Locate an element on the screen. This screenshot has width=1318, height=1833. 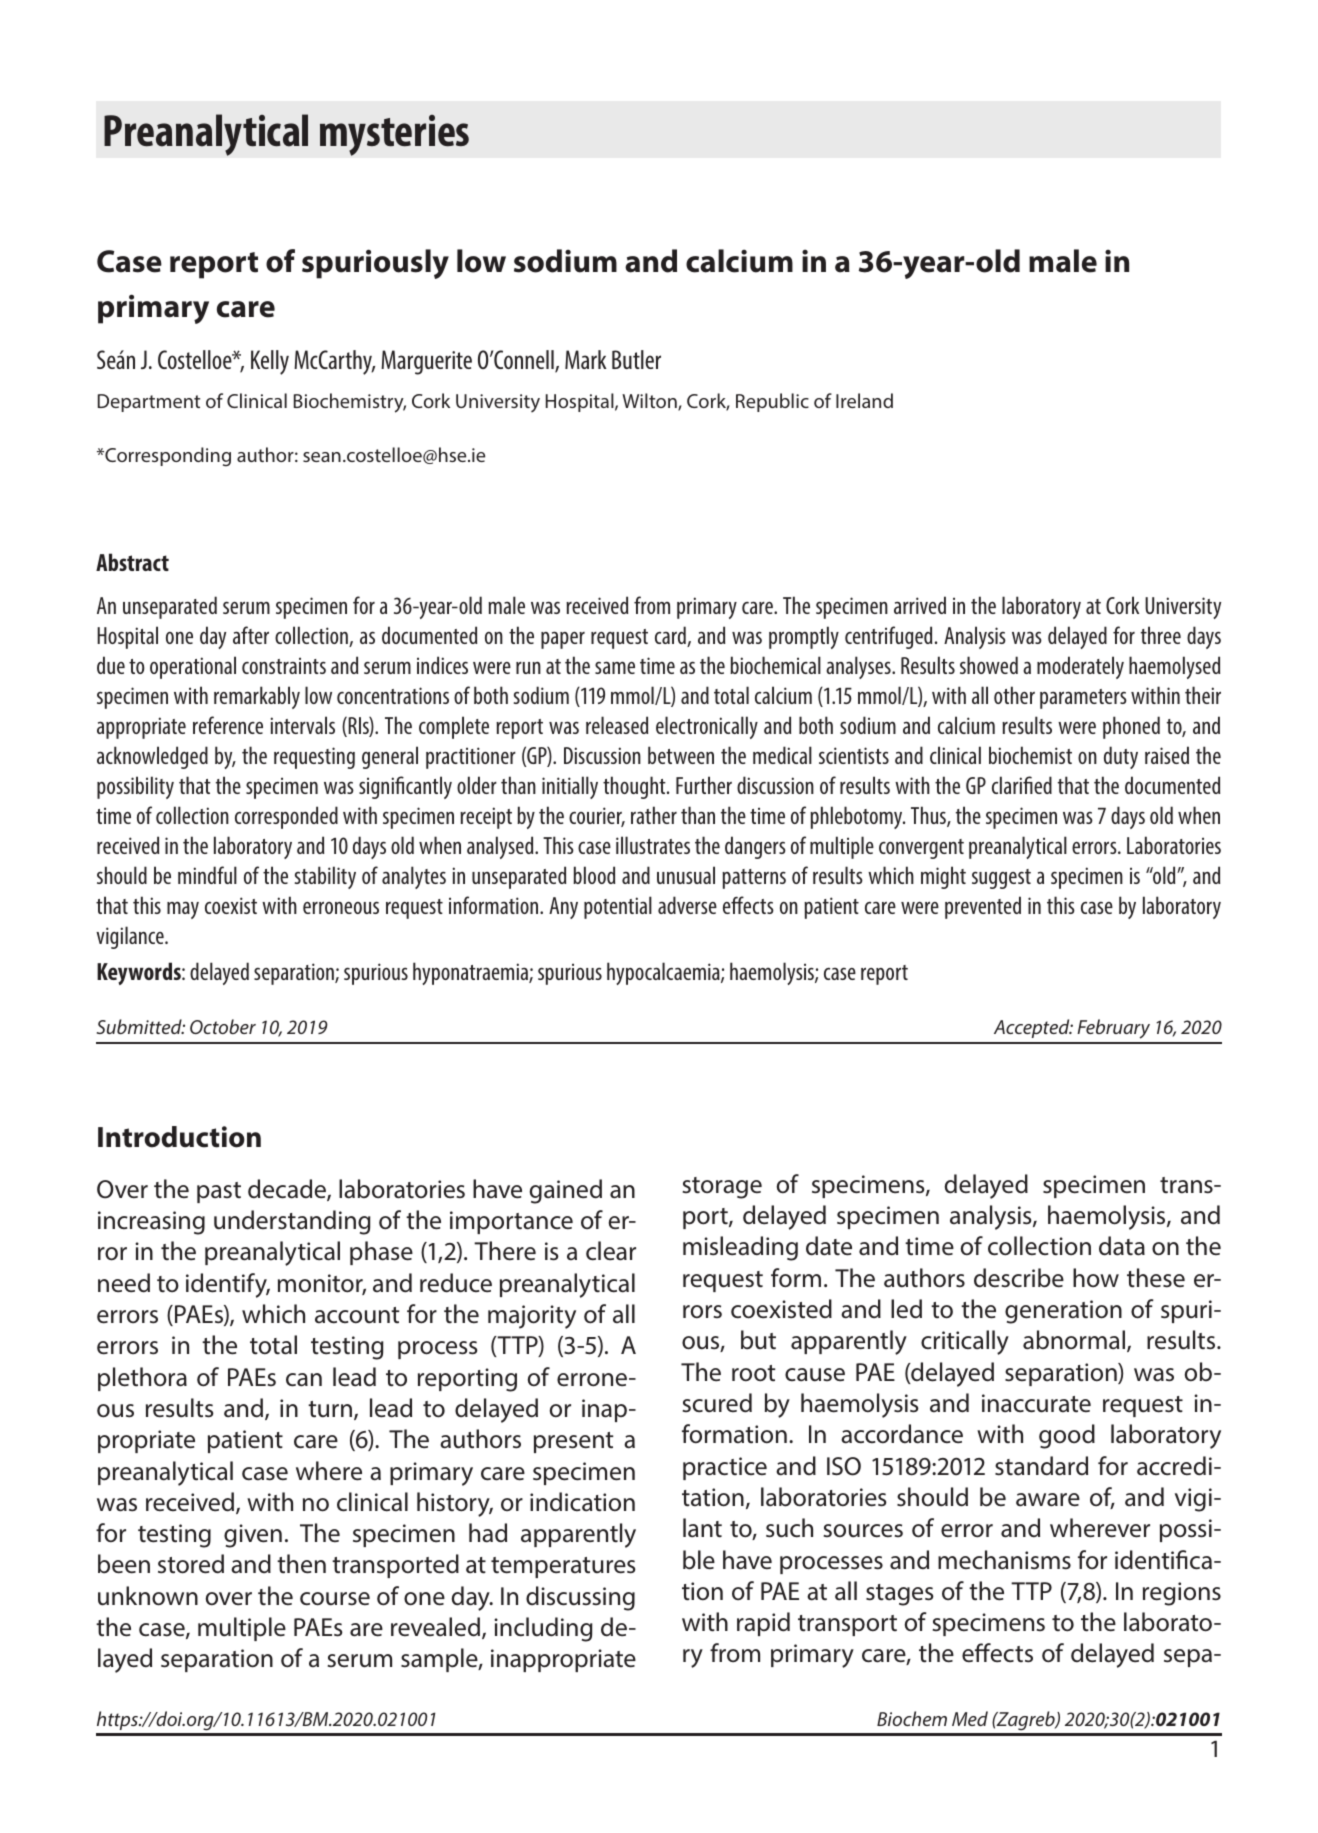
Butler is located at coordinates (636, 359).
